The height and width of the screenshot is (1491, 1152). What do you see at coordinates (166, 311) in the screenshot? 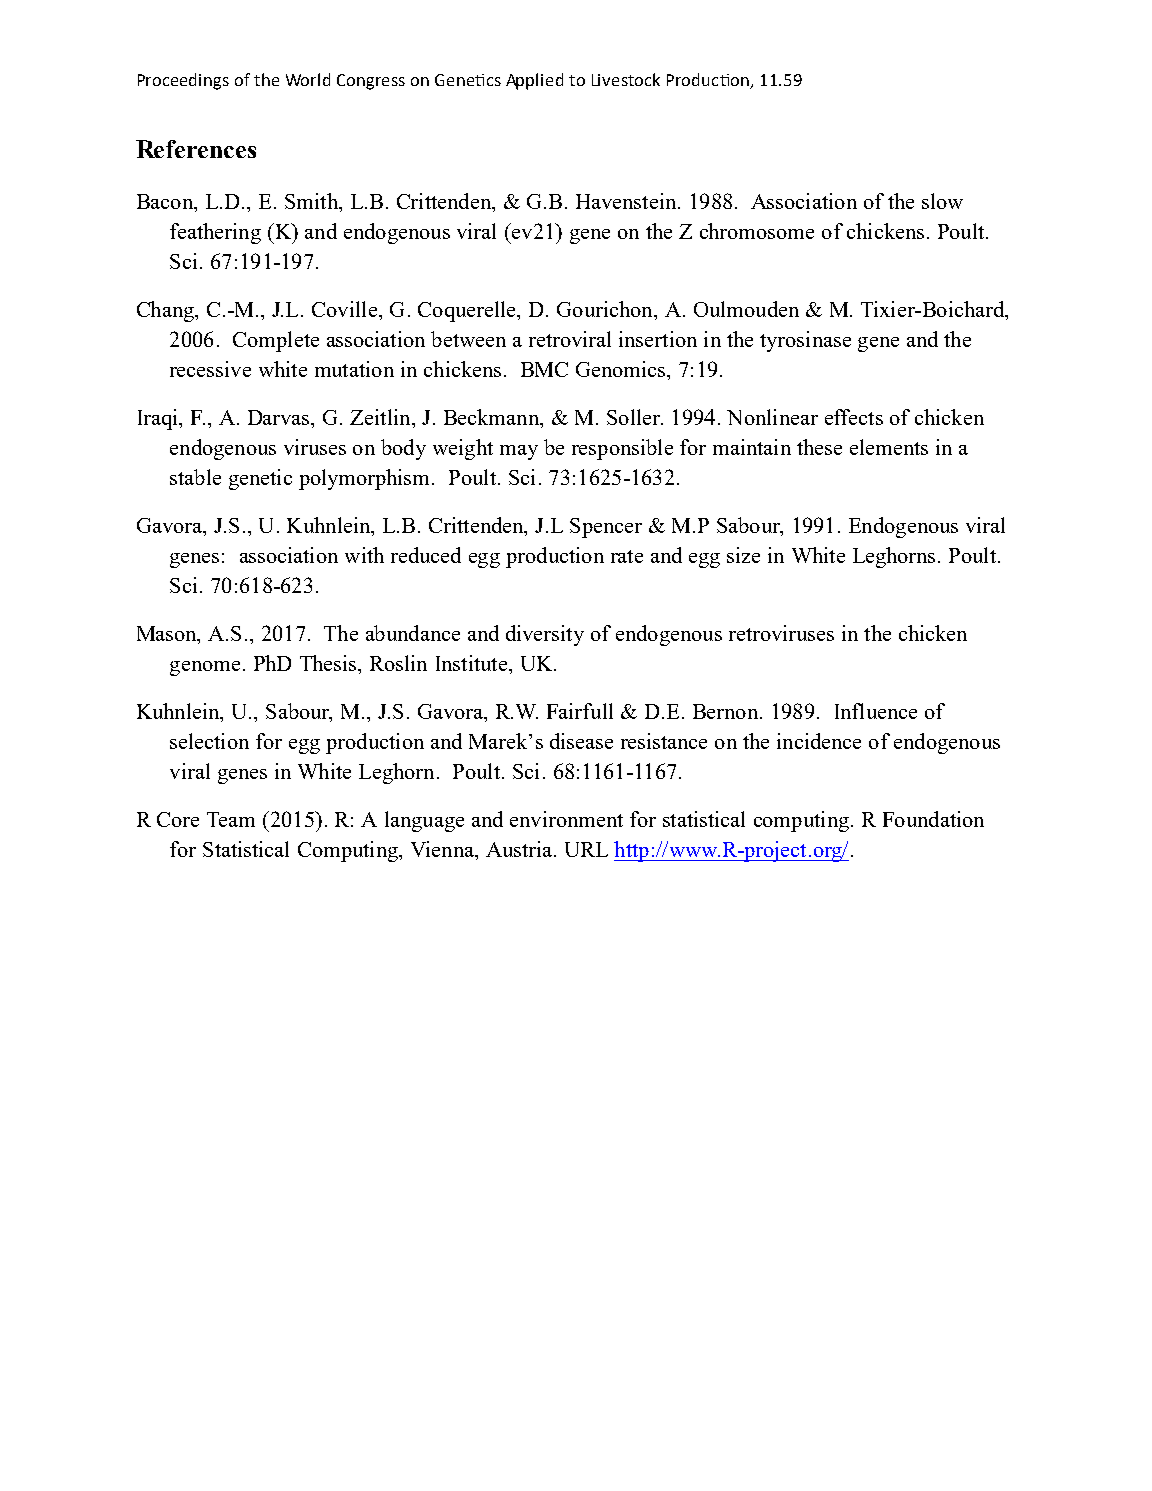
I see `Chang` at bounding box center [166, 311].
